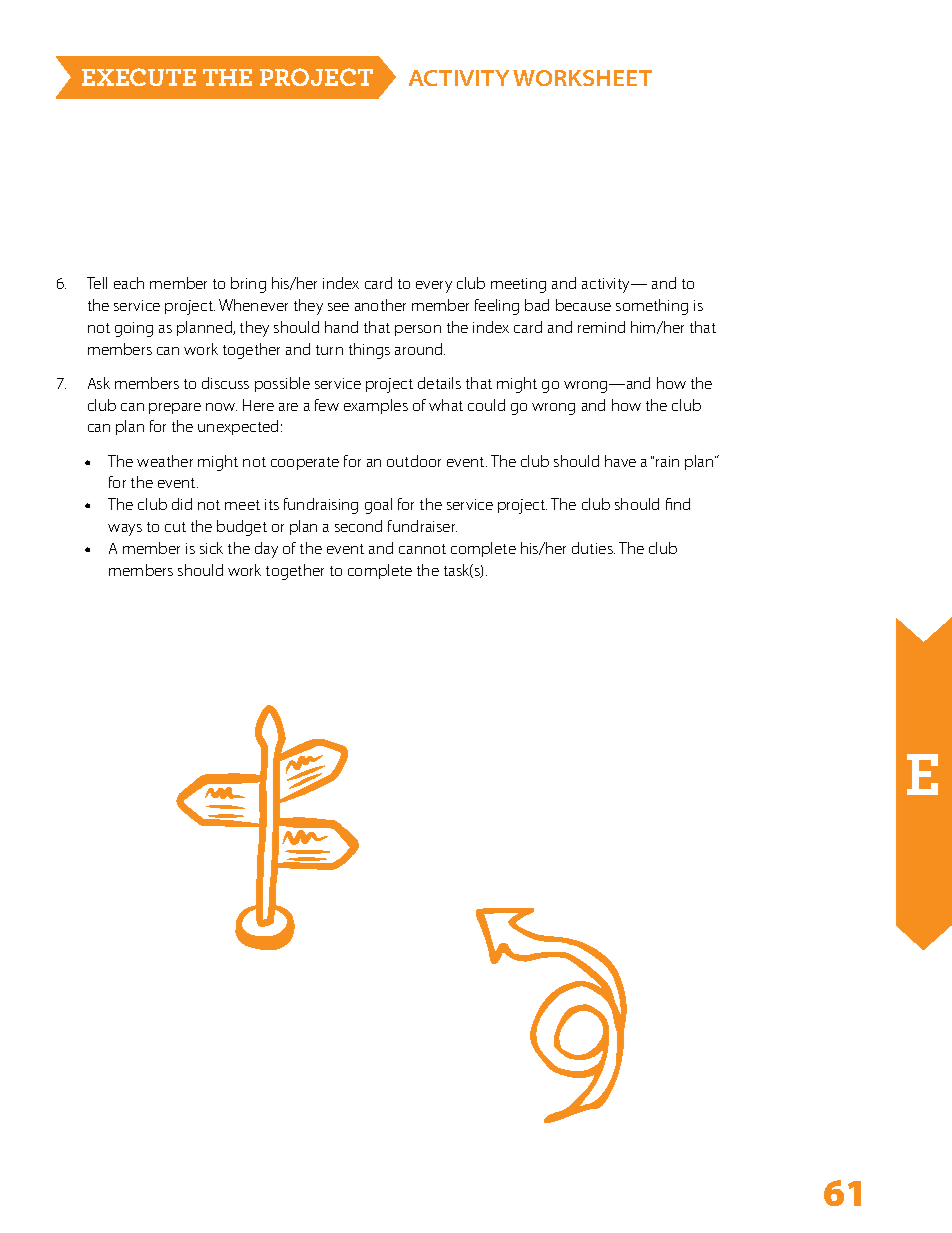 Image resolution: width=952 pixels, height=1233 pixels. I want to click on another, so click(380, 305).
